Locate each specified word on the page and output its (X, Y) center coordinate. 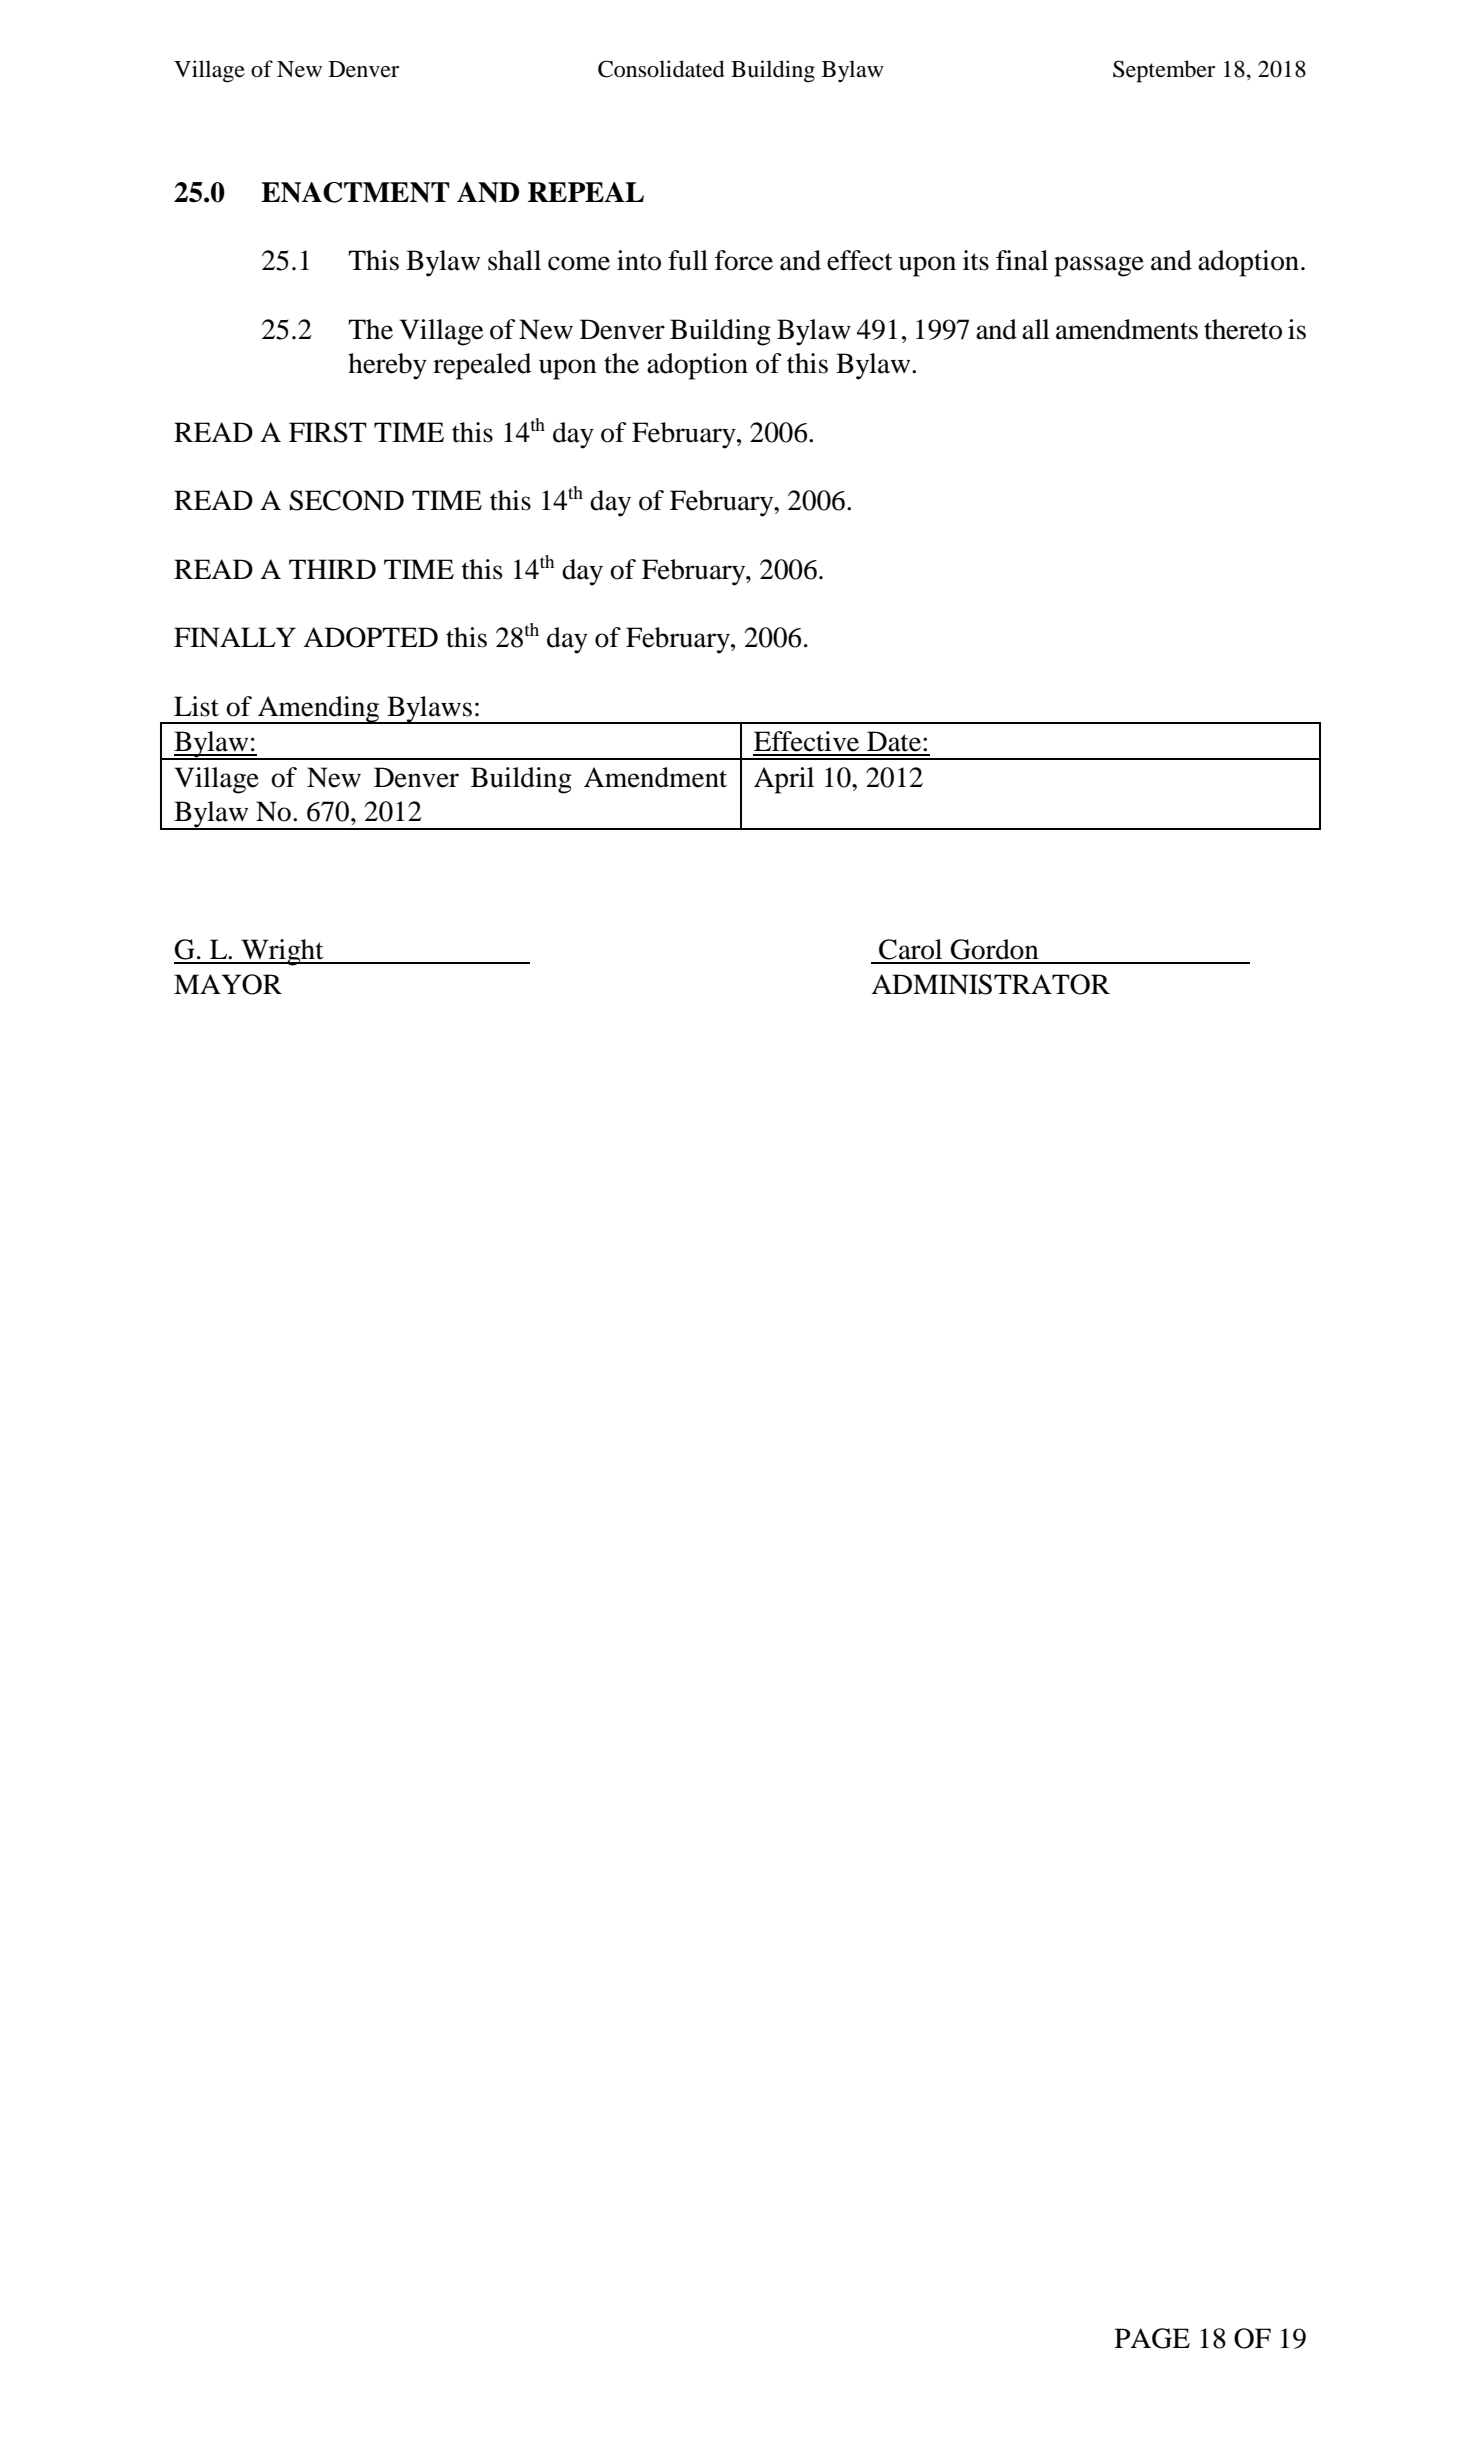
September (1164, 71)
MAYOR (228, 984)
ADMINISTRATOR (990, 984)
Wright (282, 952)
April (784, 780)
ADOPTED (370, 637)
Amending (319, 710)
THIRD (332, 569)
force (744, 260)
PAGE (1152, 2338)
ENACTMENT (355, 192)
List (196, 706)
